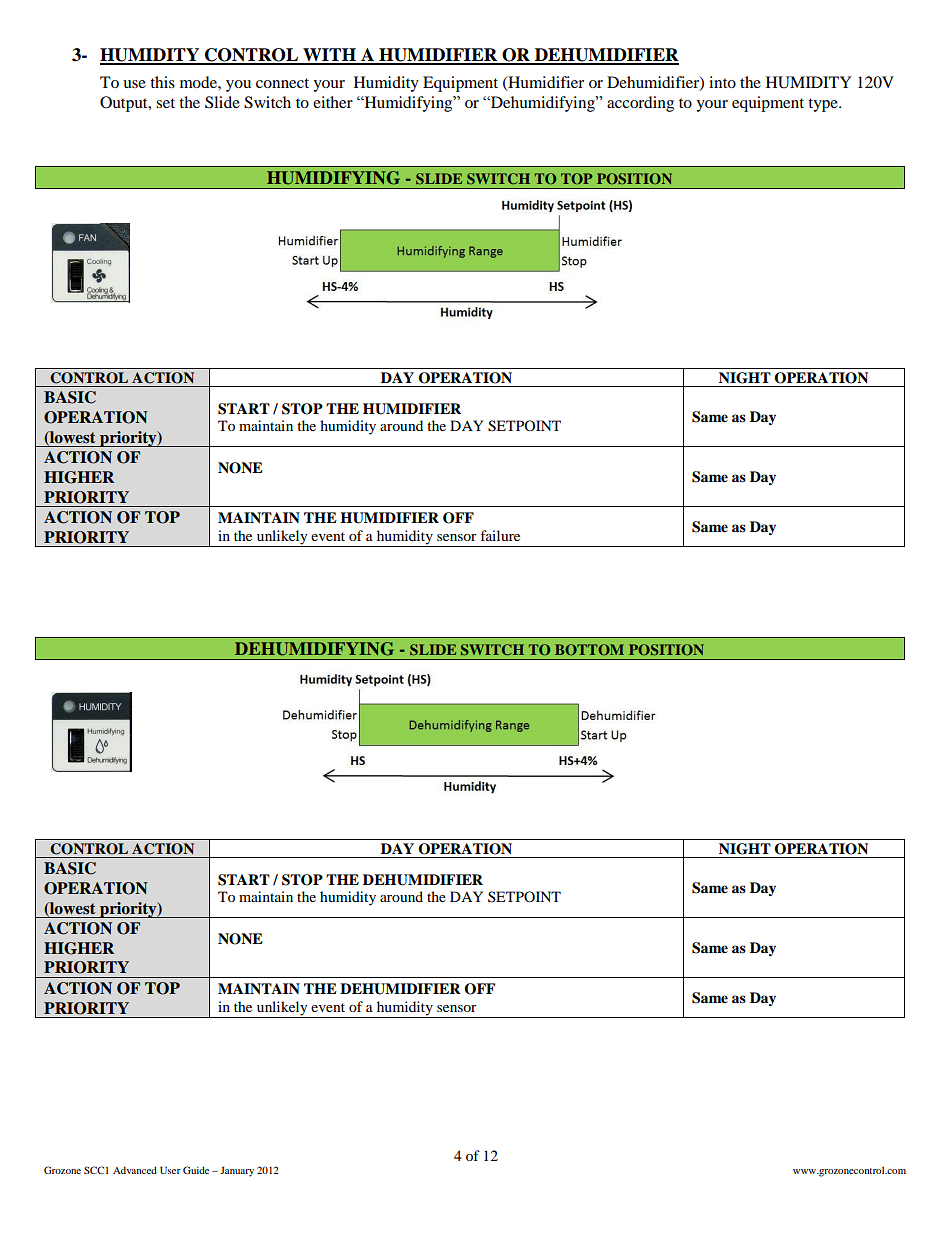 The width and height of the screenshot is (952, 1233). What do you see at coordinates (237, 1171) in the screenshot?
I see `January` at bounding box center [237, 1171].
